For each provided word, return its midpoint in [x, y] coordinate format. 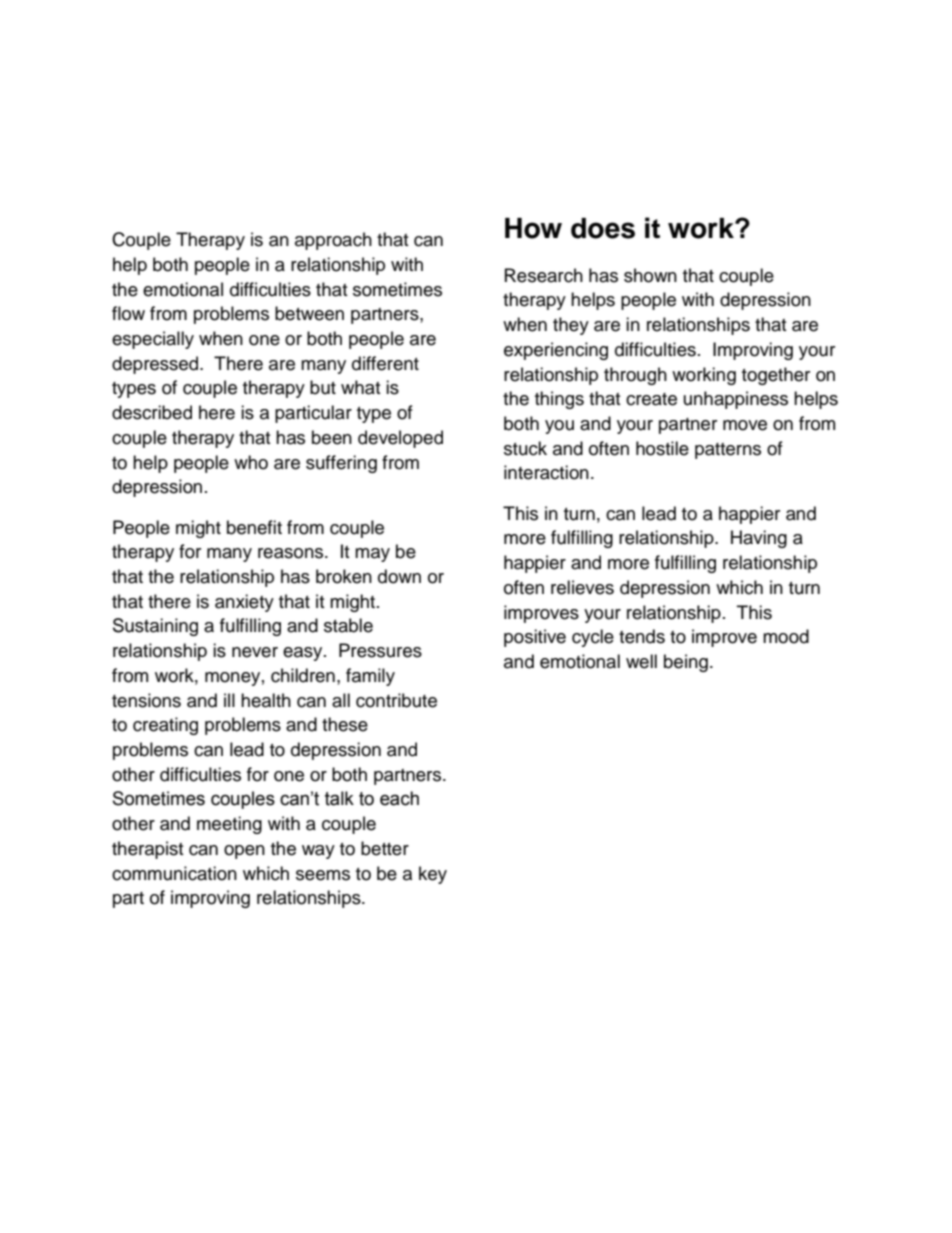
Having [759, 539]
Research [544, 275]
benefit [254, 527]
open [244, 852]
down [399, 576]
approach [333, 241]
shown [650, 275]
